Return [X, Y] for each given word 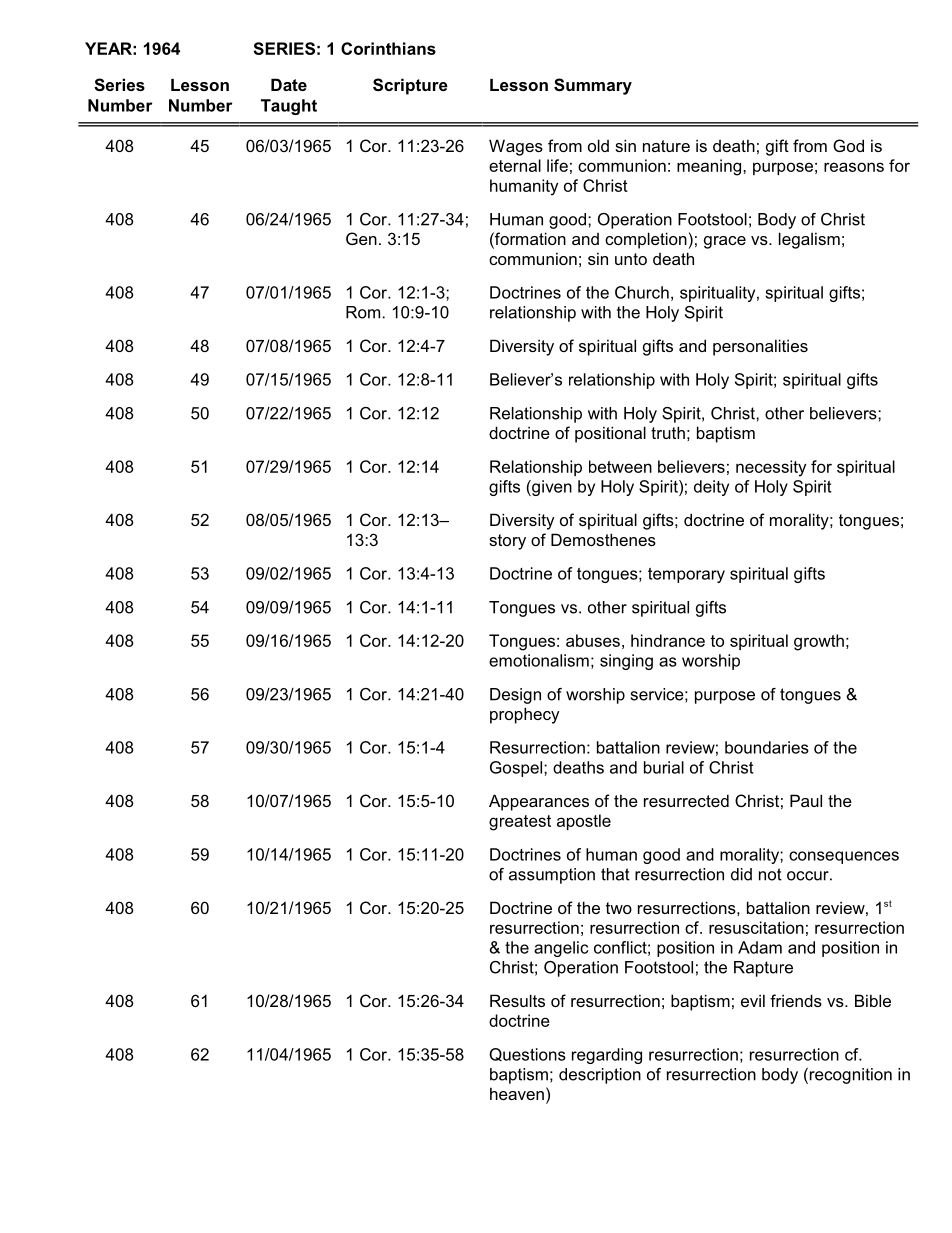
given [551, 488]
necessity [771, 468]
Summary [593, 86]
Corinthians [388, 48]
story [507, 542]
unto [631, 259]
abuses [593, 640]
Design [515, 696]
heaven [517, 1093]
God [848, 145]
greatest [520, 823]
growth [819, 642]
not [770, 874]
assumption [552, 876]
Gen [361, 238]
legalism [809, 240]
